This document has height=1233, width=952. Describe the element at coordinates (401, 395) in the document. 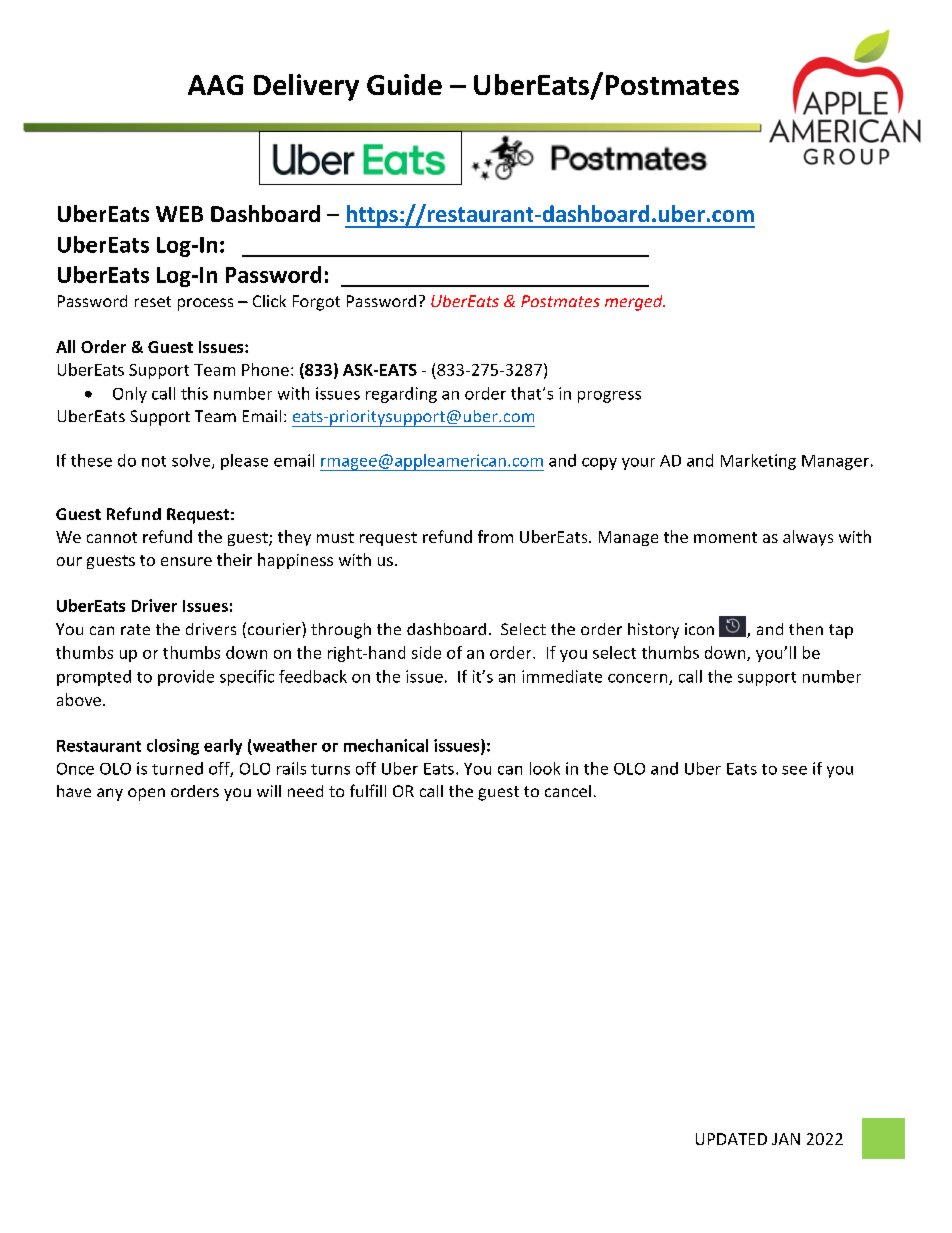

I see `regarding` at that location.
